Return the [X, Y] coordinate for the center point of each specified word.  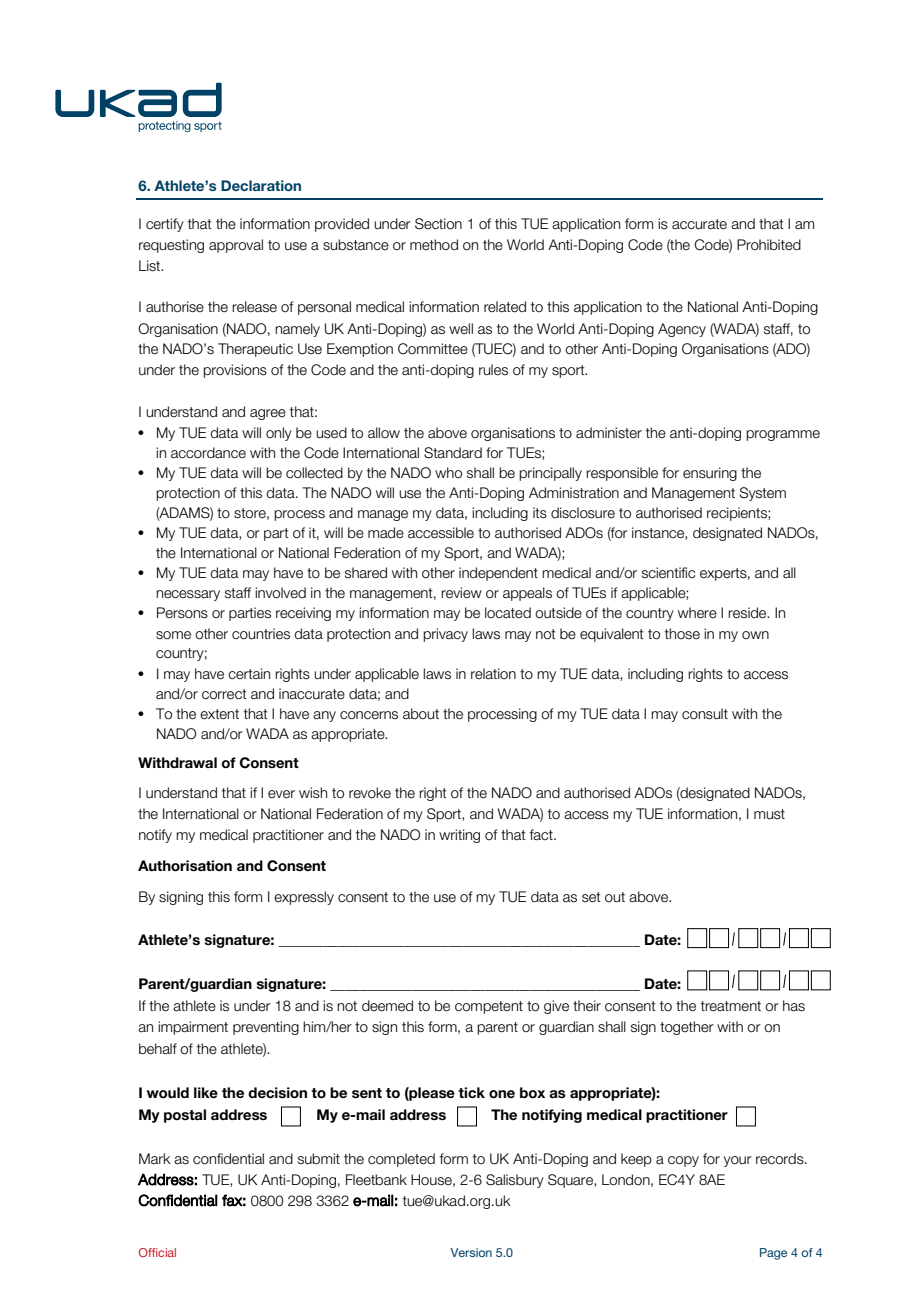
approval [236, 246]
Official [157, 1252]
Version [471, 1252]
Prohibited [769, 245]
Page [773, 1254]
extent [219, 714]
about [421, 714]
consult [705, 714]
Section [438, 224]
